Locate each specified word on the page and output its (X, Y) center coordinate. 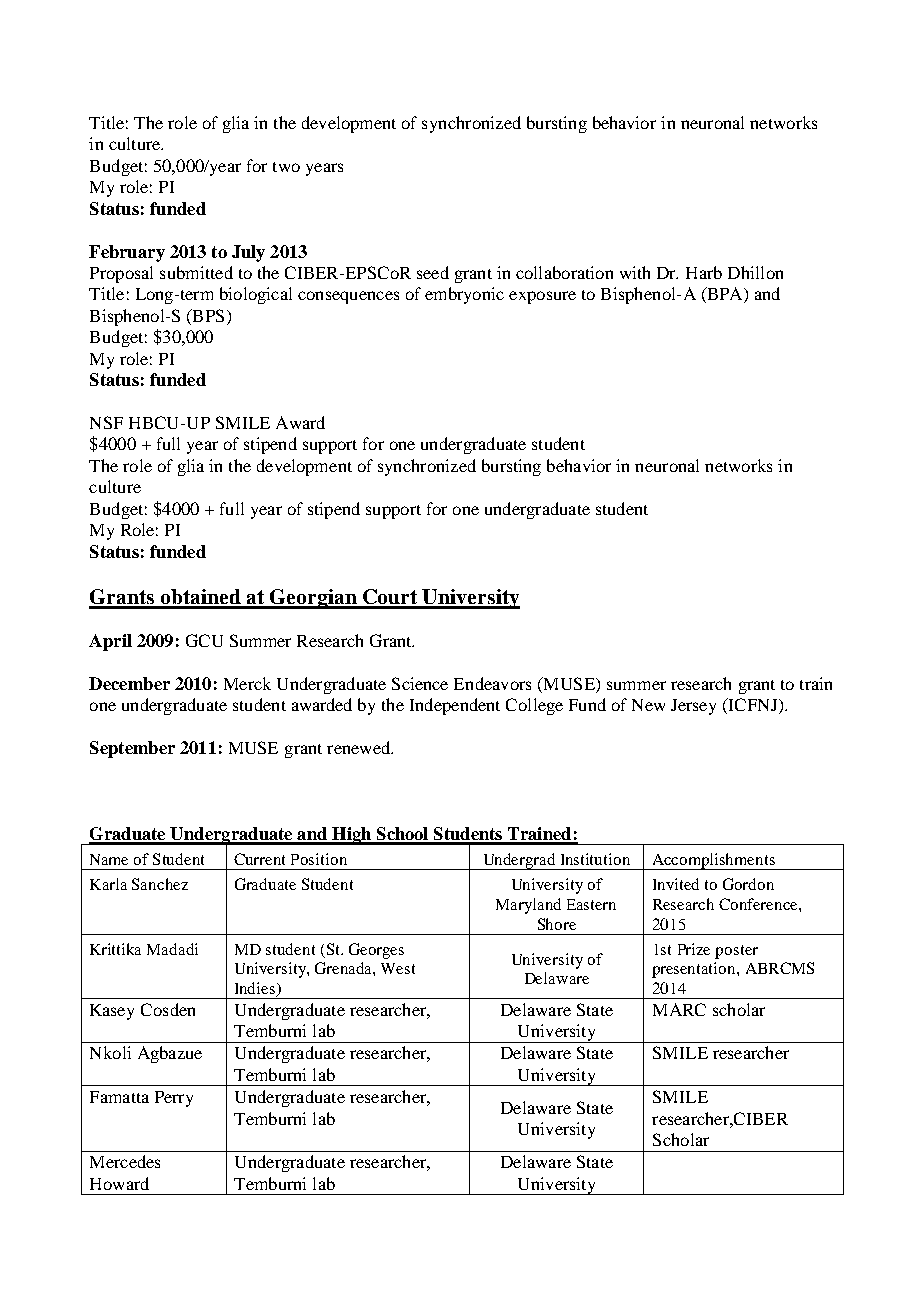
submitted (196, 272)
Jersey (693, 707)
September (132, 749)
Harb (704, 272)
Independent (455, 706)
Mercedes (125, 1161)
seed (433, 272)
